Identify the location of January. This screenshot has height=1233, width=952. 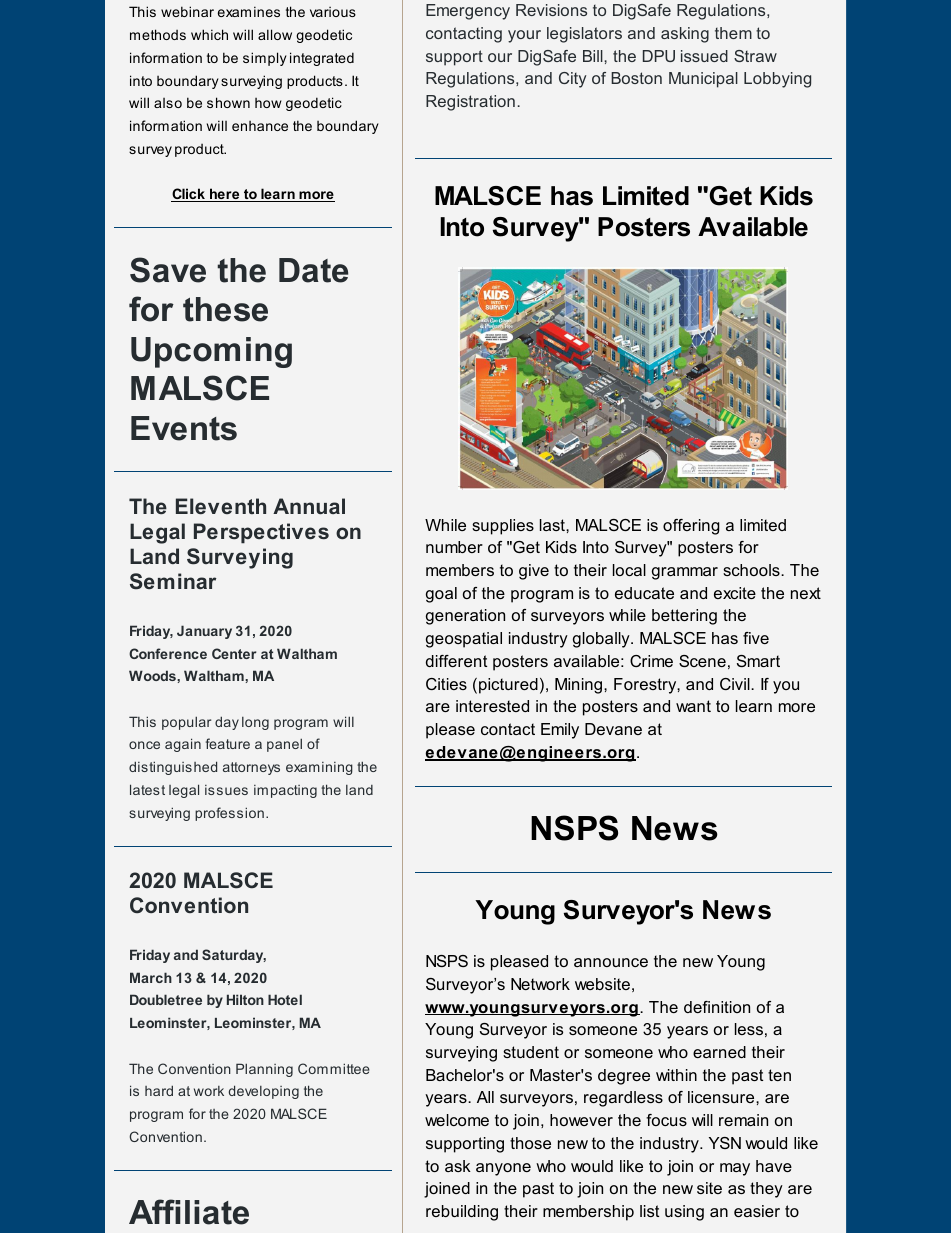
(204, 632).
